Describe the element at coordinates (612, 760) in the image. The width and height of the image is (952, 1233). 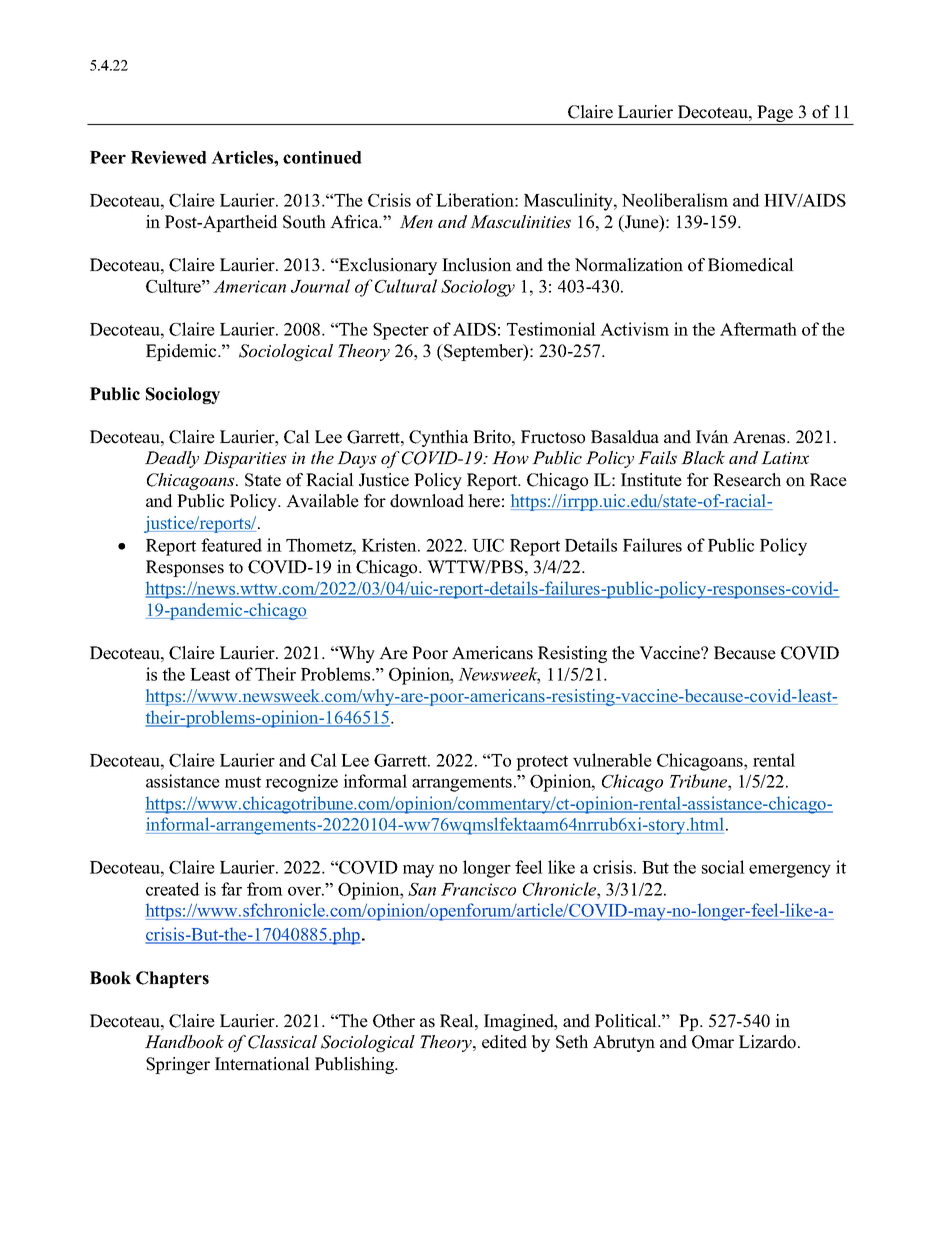
I see `vulnerable` at that location.
